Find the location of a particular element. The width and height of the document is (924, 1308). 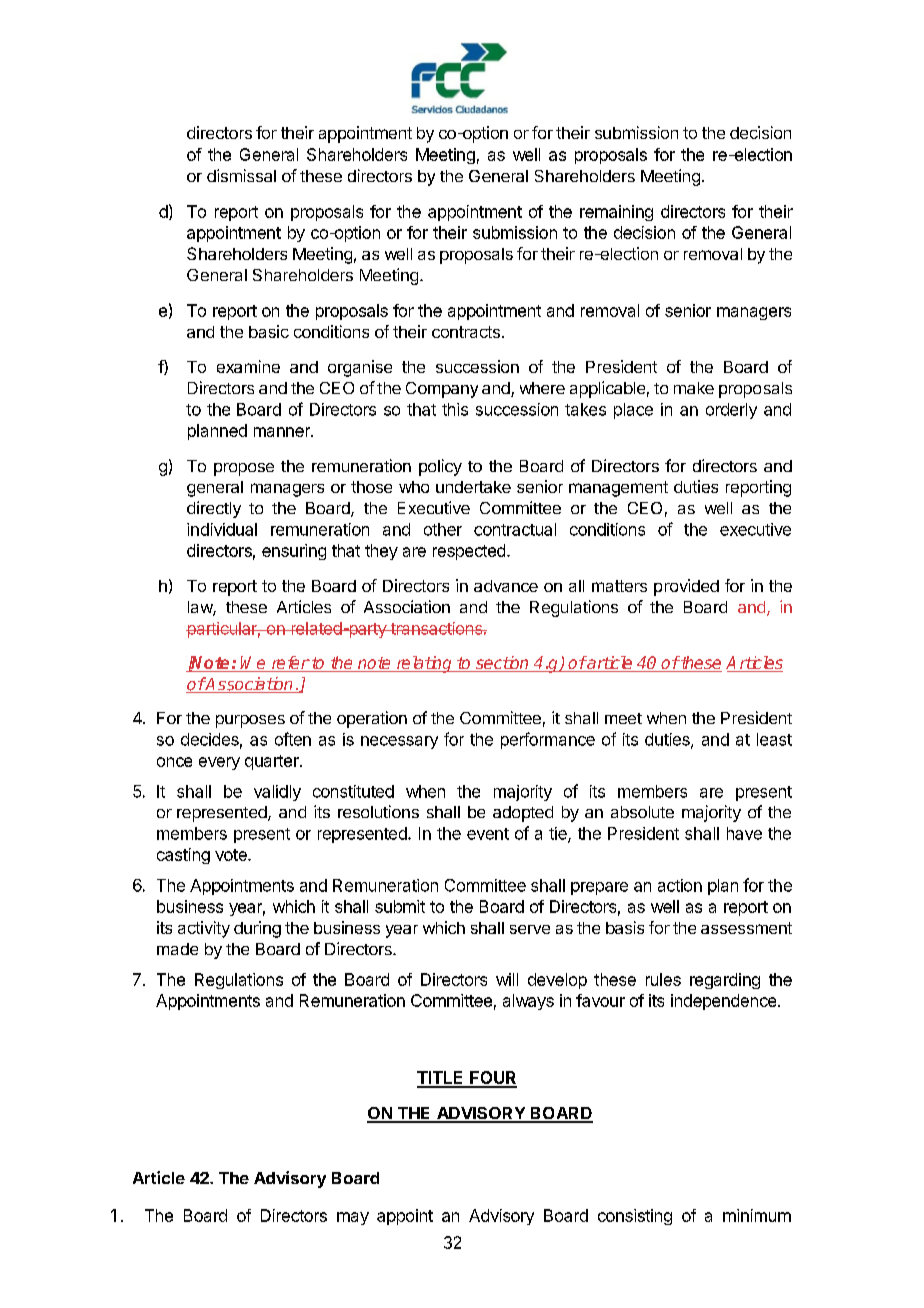

remaining is located at coordinates (616, 213).
